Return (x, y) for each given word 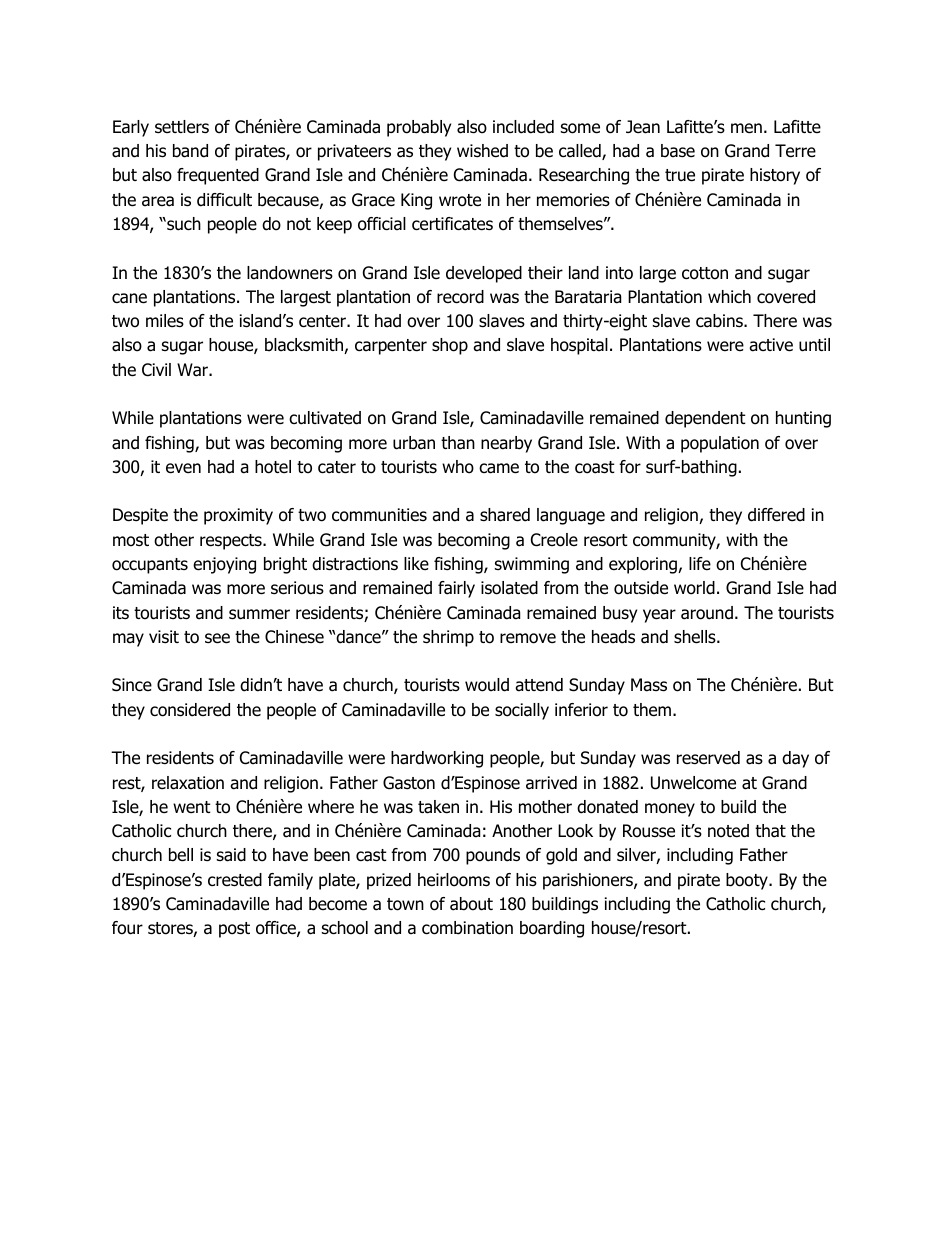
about (471, 904)
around (707, 613)
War (193, 370)
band (190, 151)
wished (482, 151)
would (487, 685)
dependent (705, 419)
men (746, 128)
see (217, 638)
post (234, 930)
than (458, 443)
